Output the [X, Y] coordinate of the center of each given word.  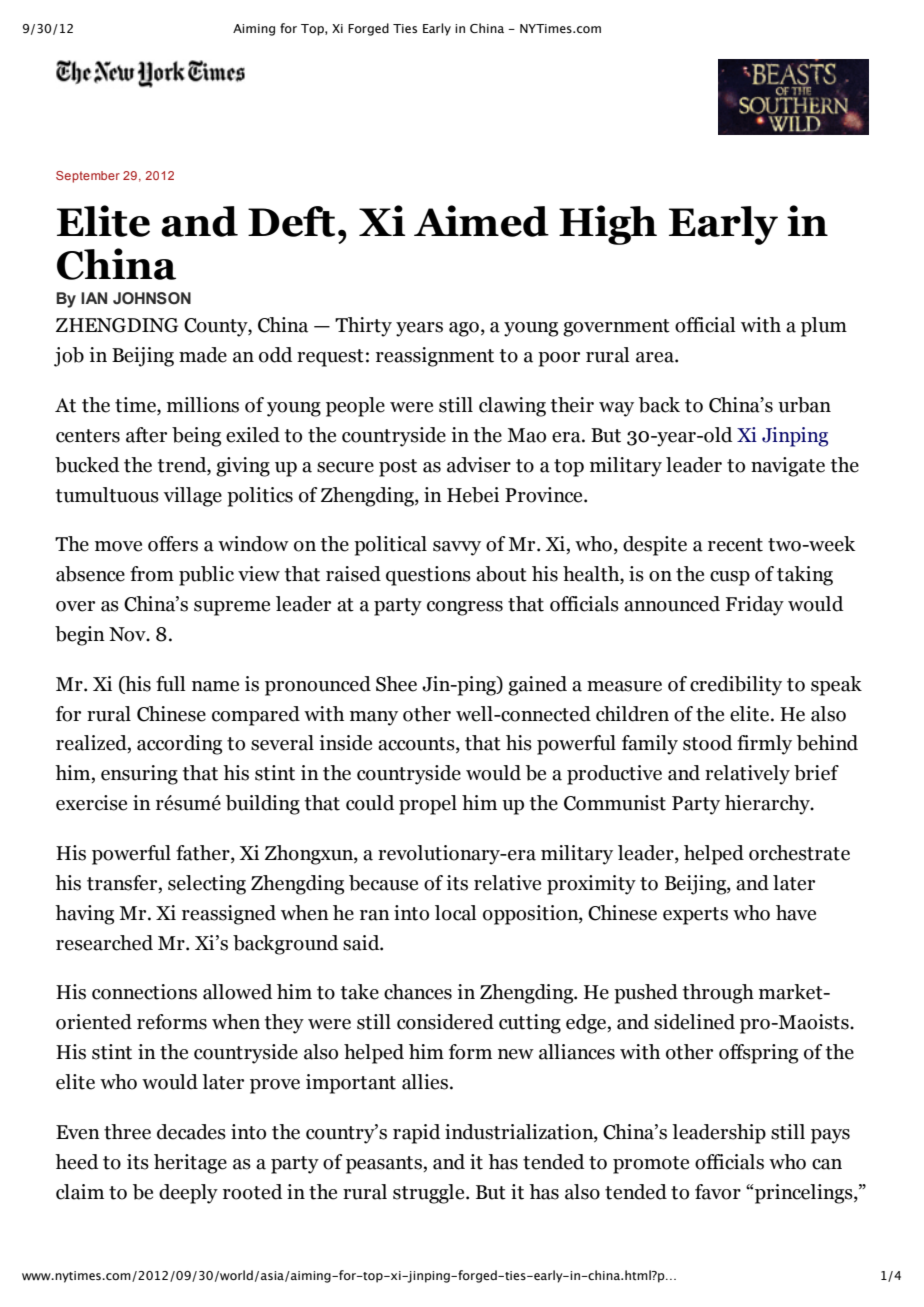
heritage [190, 1164]
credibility [736, 686]
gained [537, 686]
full [170, 684]
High [608, 225]
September [88, 177]
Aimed [481, 221]
